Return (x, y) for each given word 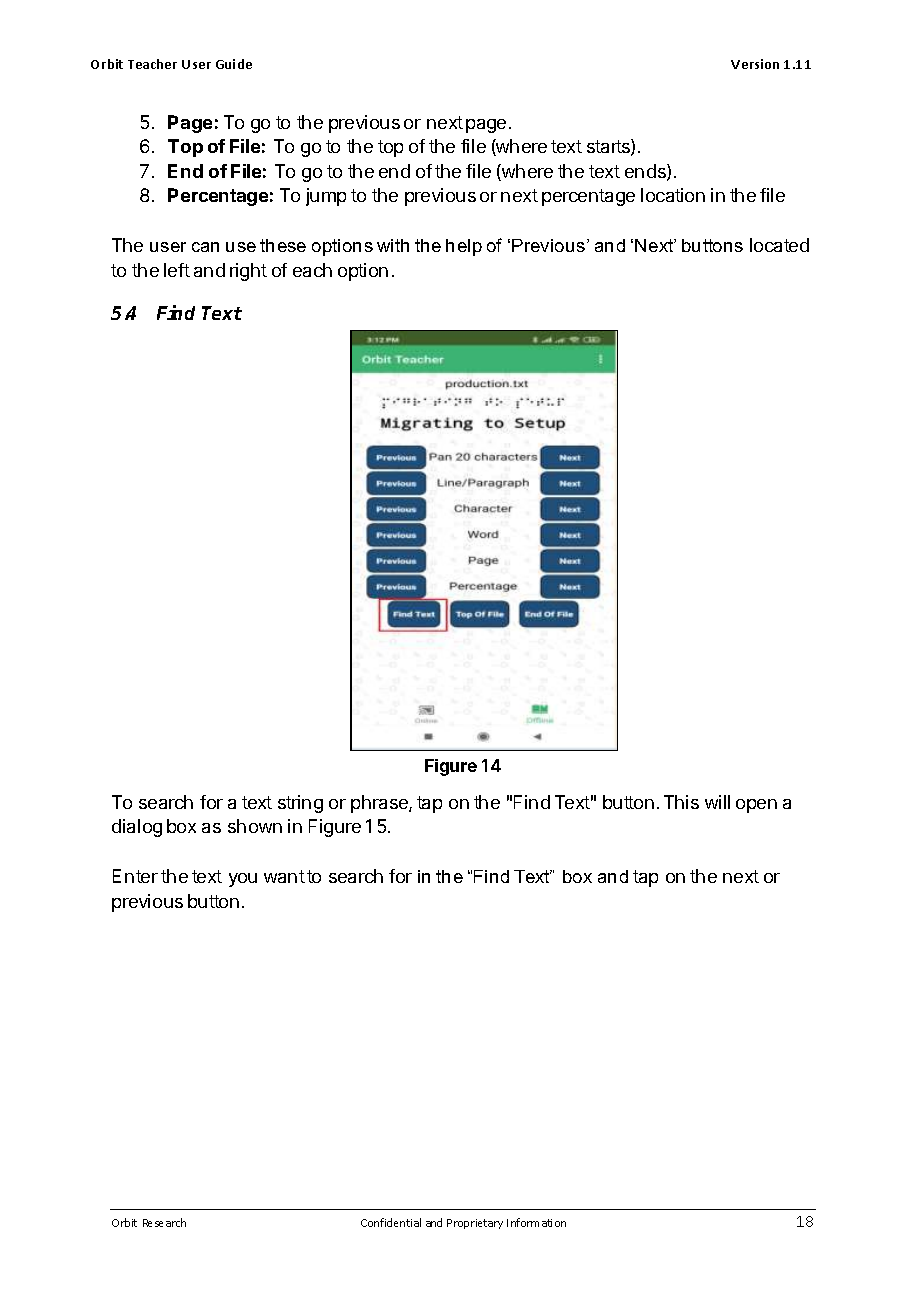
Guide (234, 64)
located (779, 245)
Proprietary (475, 1224)
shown (255, 826)
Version (755, 64)
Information (536, 1222)
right (248, 272)
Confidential (391, 1222)
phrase (380, 804)
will (717, 802)
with (393, 245)
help (464, 247)
